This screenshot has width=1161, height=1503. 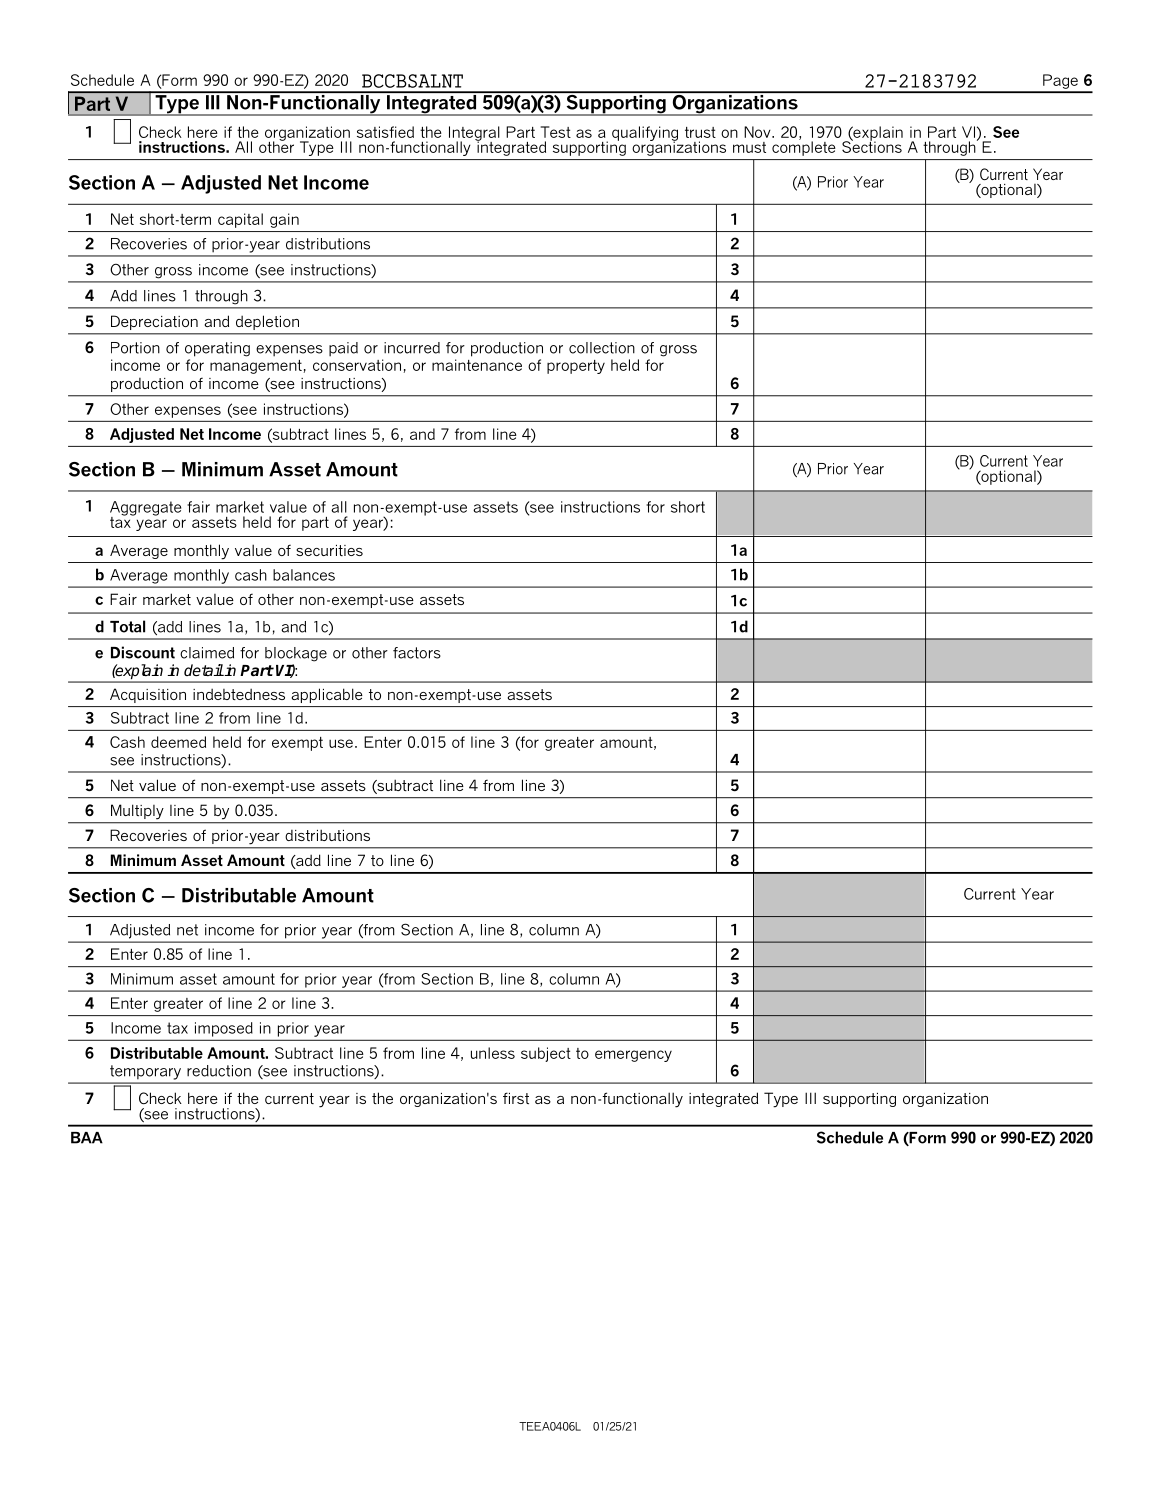 I want to click on capital, so click(x=240, y=220).
